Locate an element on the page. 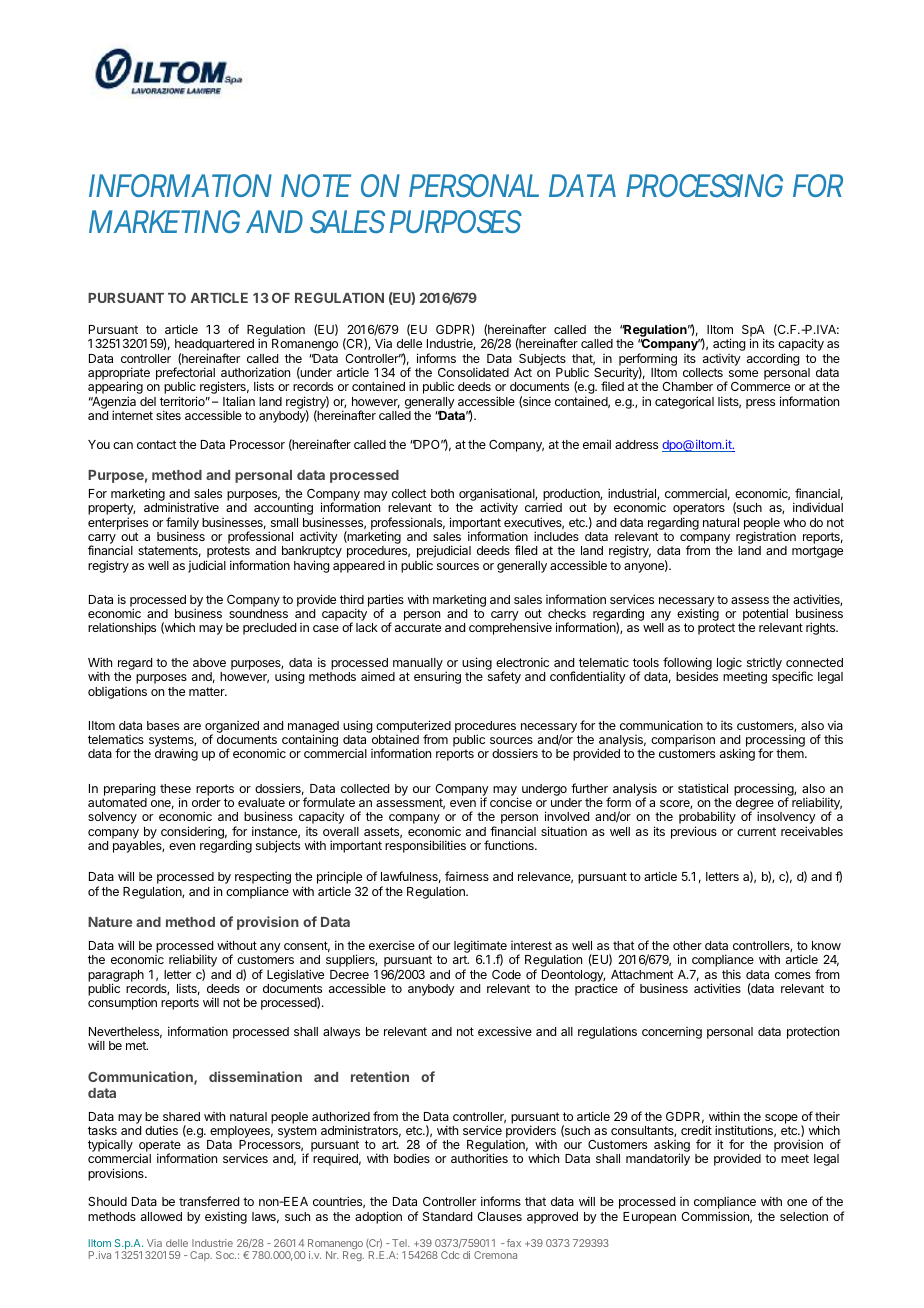  acting is located at coordinates (729, 344).
